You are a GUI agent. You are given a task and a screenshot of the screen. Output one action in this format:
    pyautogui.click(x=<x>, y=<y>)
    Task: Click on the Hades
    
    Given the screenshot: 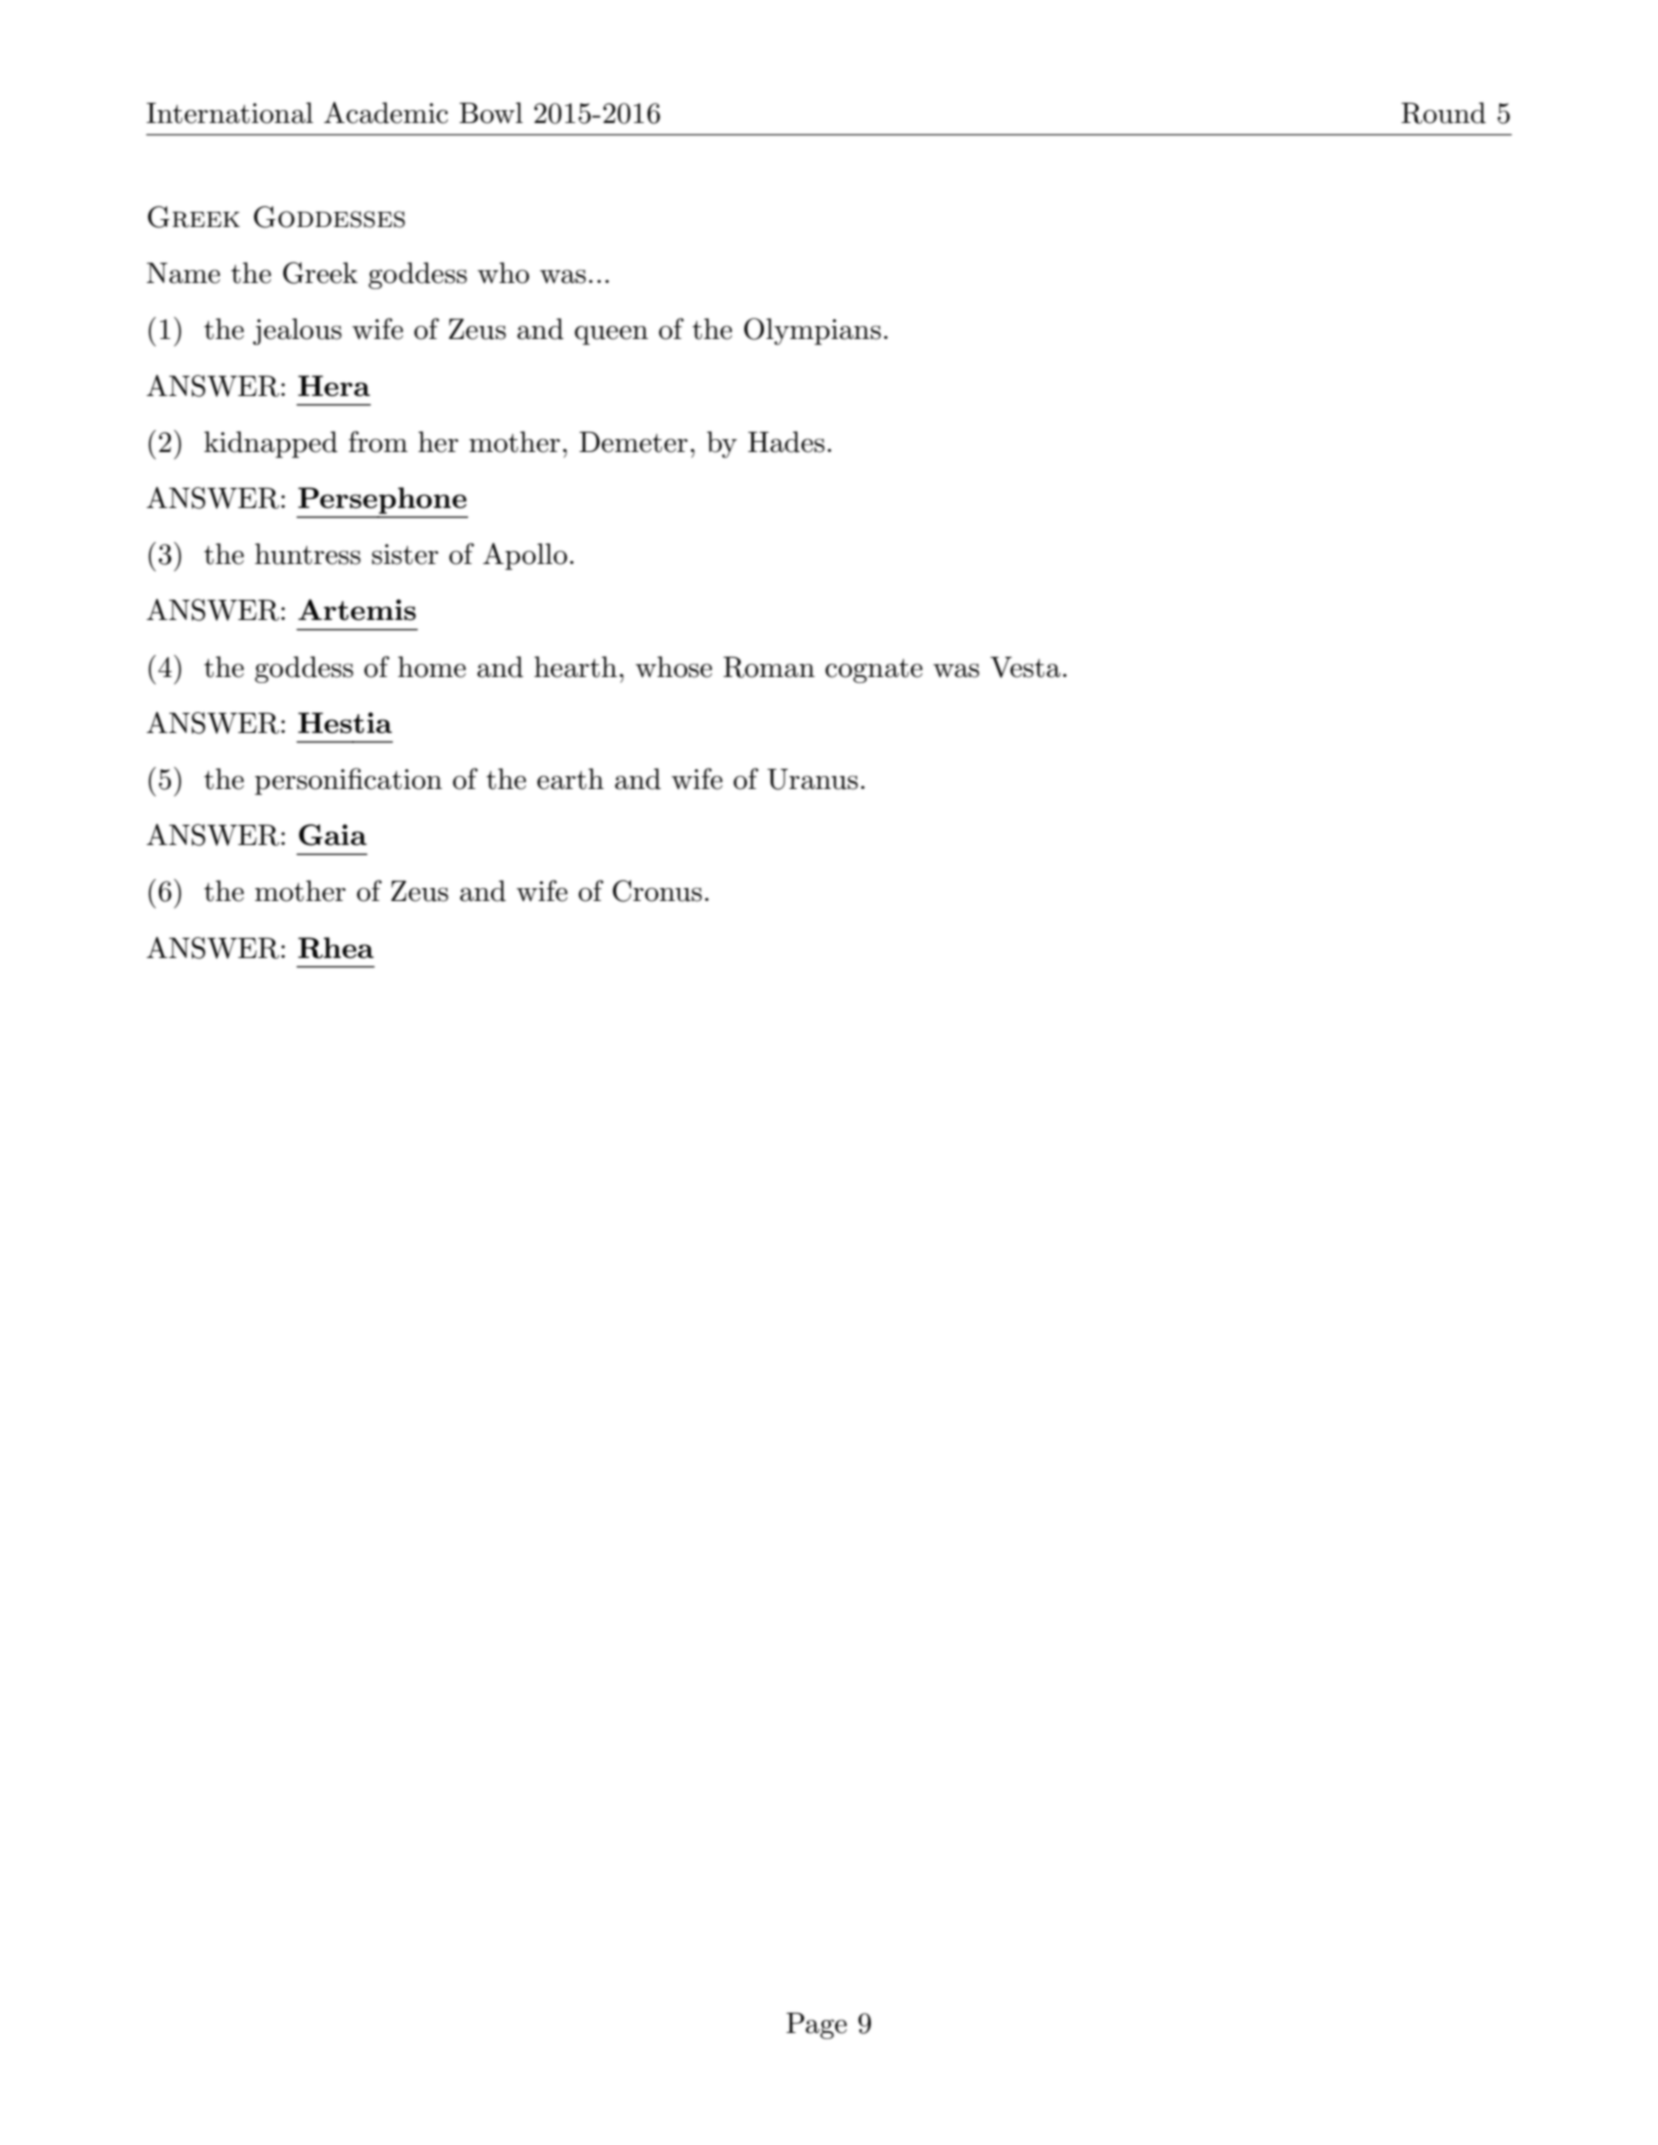 What is the action you would take?
    pyautogui.click(x=786, y=442)
